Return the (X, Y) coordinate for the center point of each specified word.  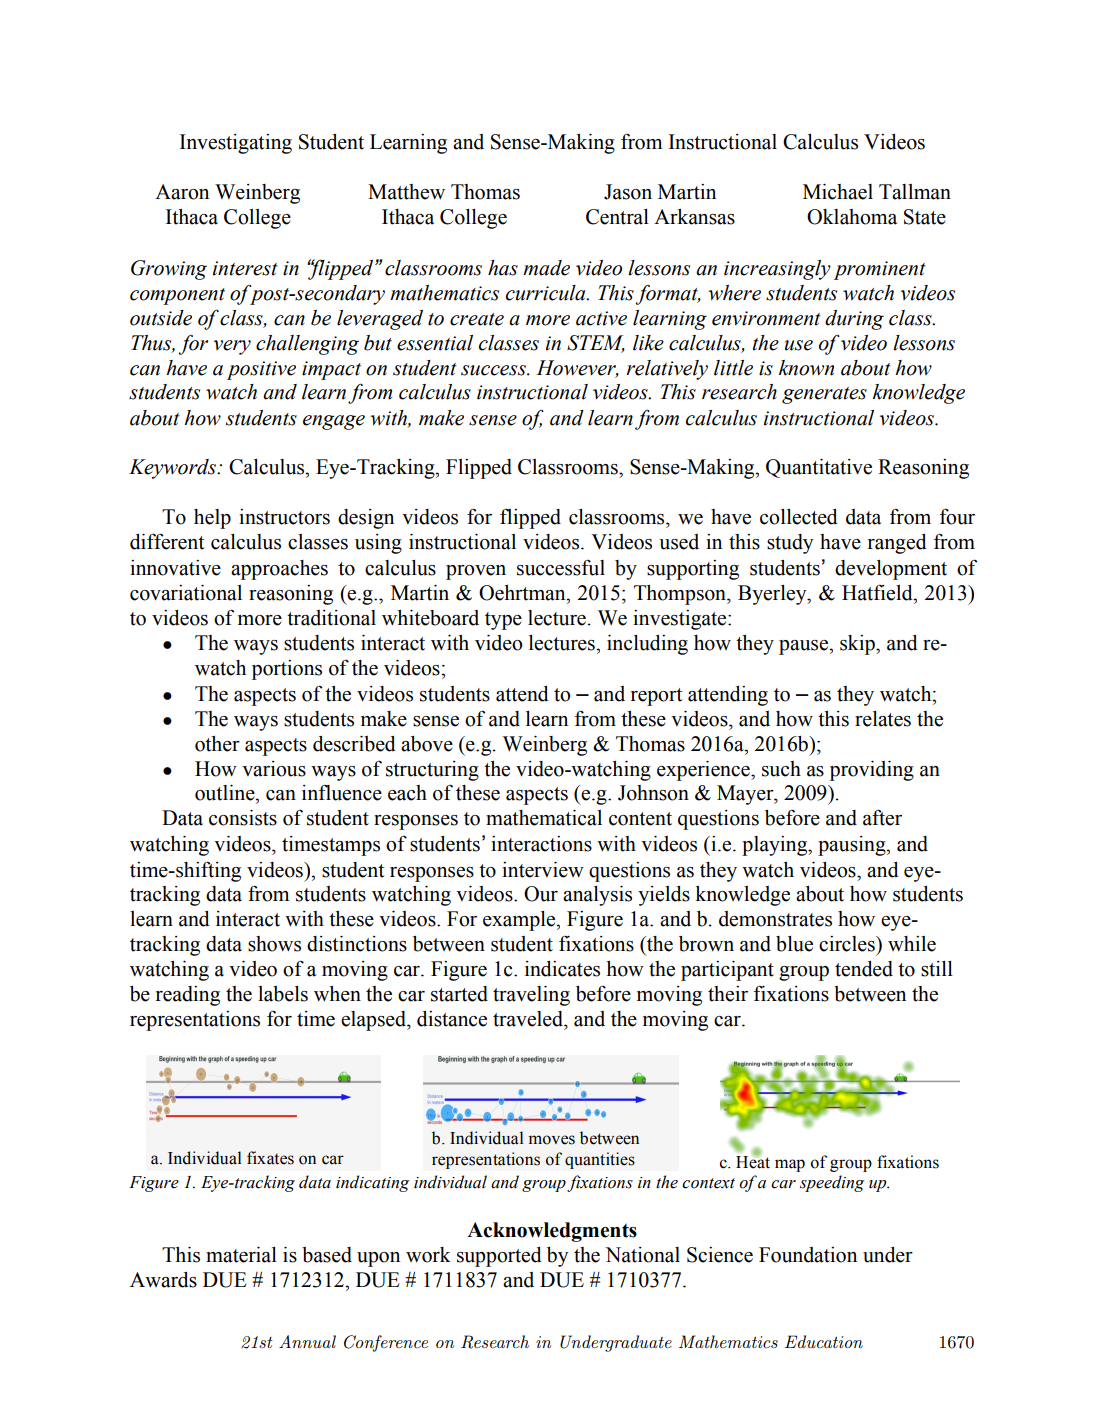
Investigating (236, 144)
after (882, 817)
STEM (596, 344)
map (790, 1165)
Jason (628, 192)
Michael (838, 192)
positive (261, 370)
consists (243, 818)
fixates (270, 1158)
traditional (331, 618)
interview (543, 870)
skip (858, 645)
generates (824, 395)
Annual (307, 1341)
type (503, 621)
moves (552, 1140)
